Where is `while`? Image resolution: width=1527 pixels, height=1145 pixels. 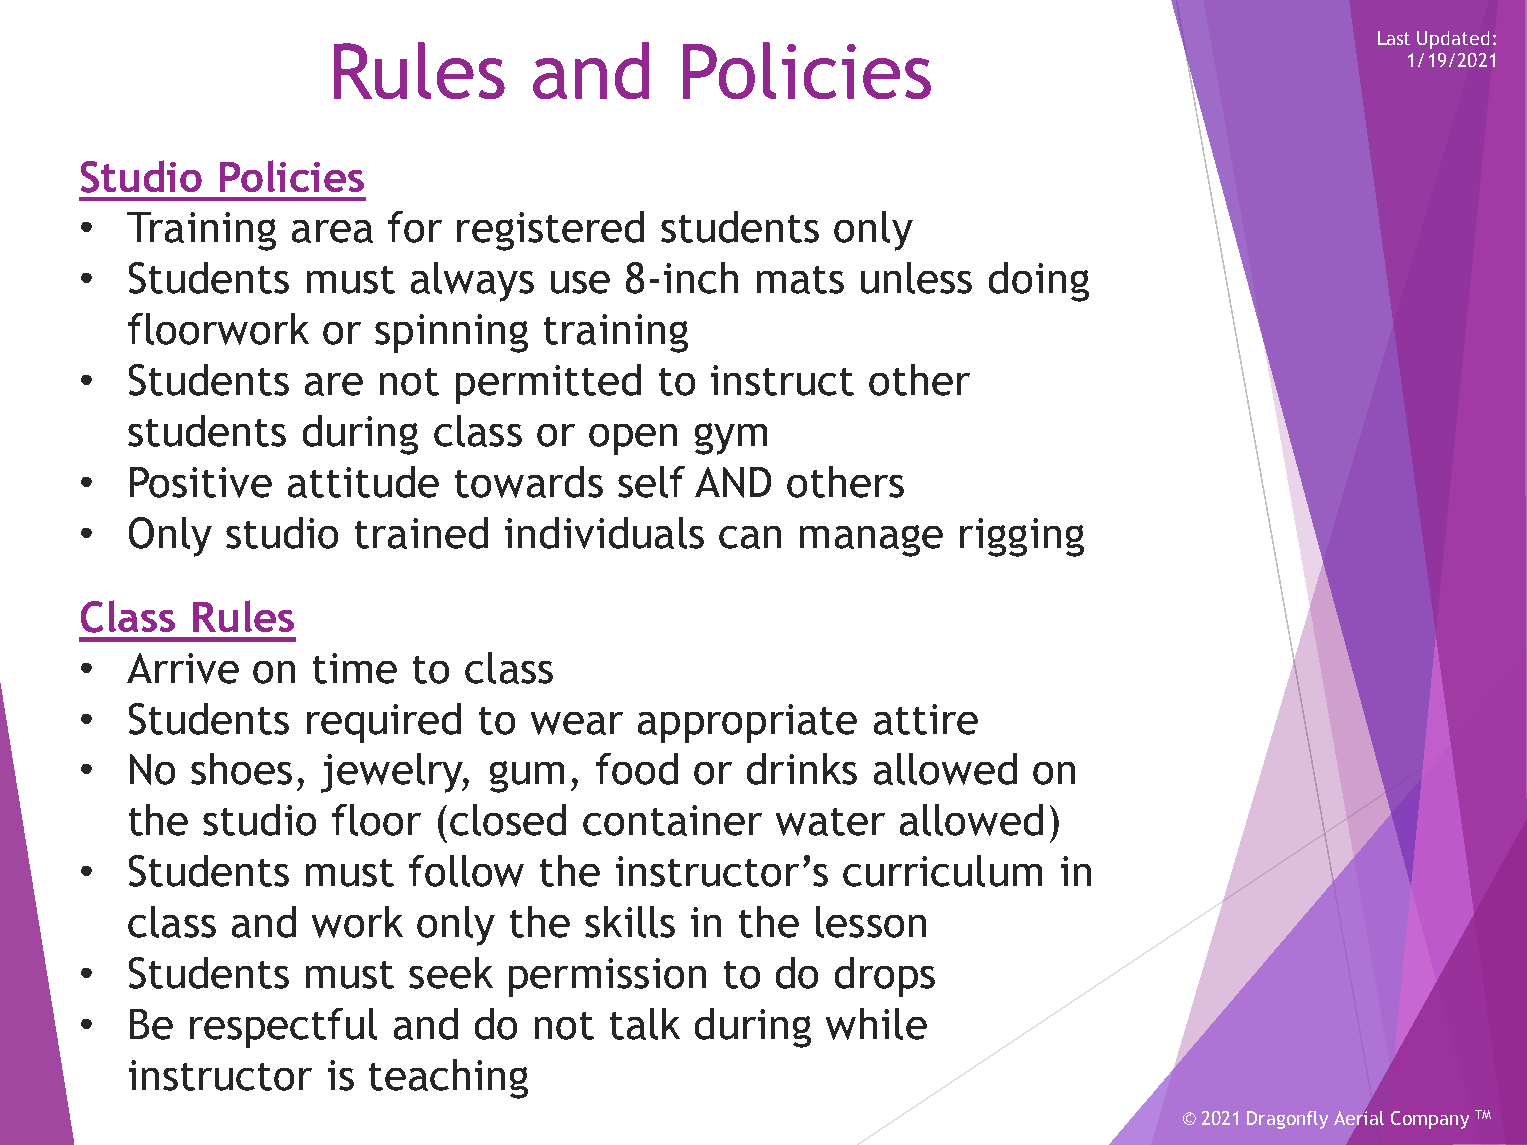 while is located at coordinates (876, 1024).
